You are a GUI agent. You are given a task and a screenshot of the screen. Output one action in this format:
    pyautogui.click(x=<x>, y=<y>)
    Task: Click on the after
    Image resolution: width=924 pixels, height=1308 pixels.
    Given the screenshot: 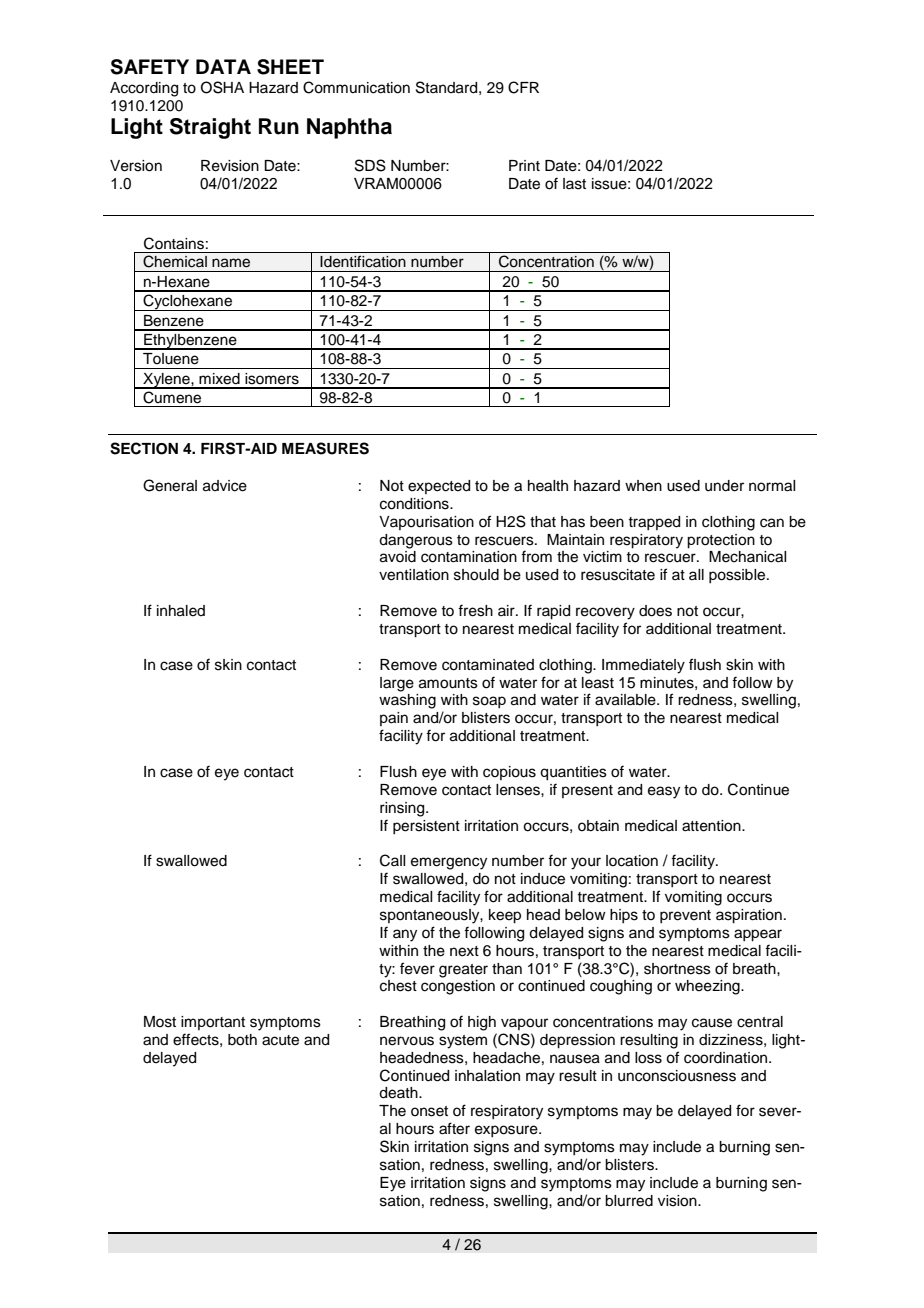 What is the action you would take?
    pyautogui.click(x=454, y=1128)
